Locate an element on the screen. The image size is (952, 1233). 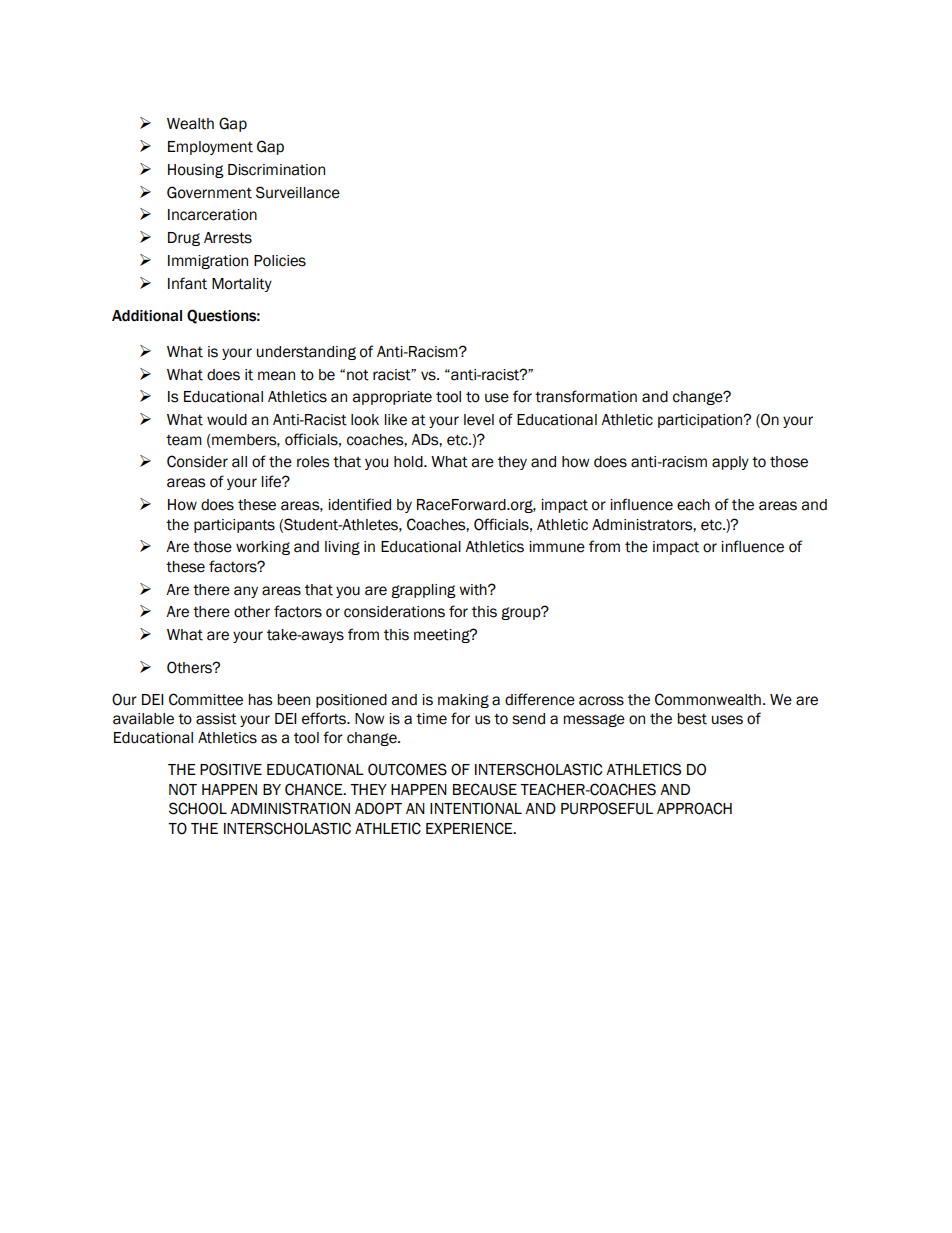
immune is located at coordinates (557, 547).
